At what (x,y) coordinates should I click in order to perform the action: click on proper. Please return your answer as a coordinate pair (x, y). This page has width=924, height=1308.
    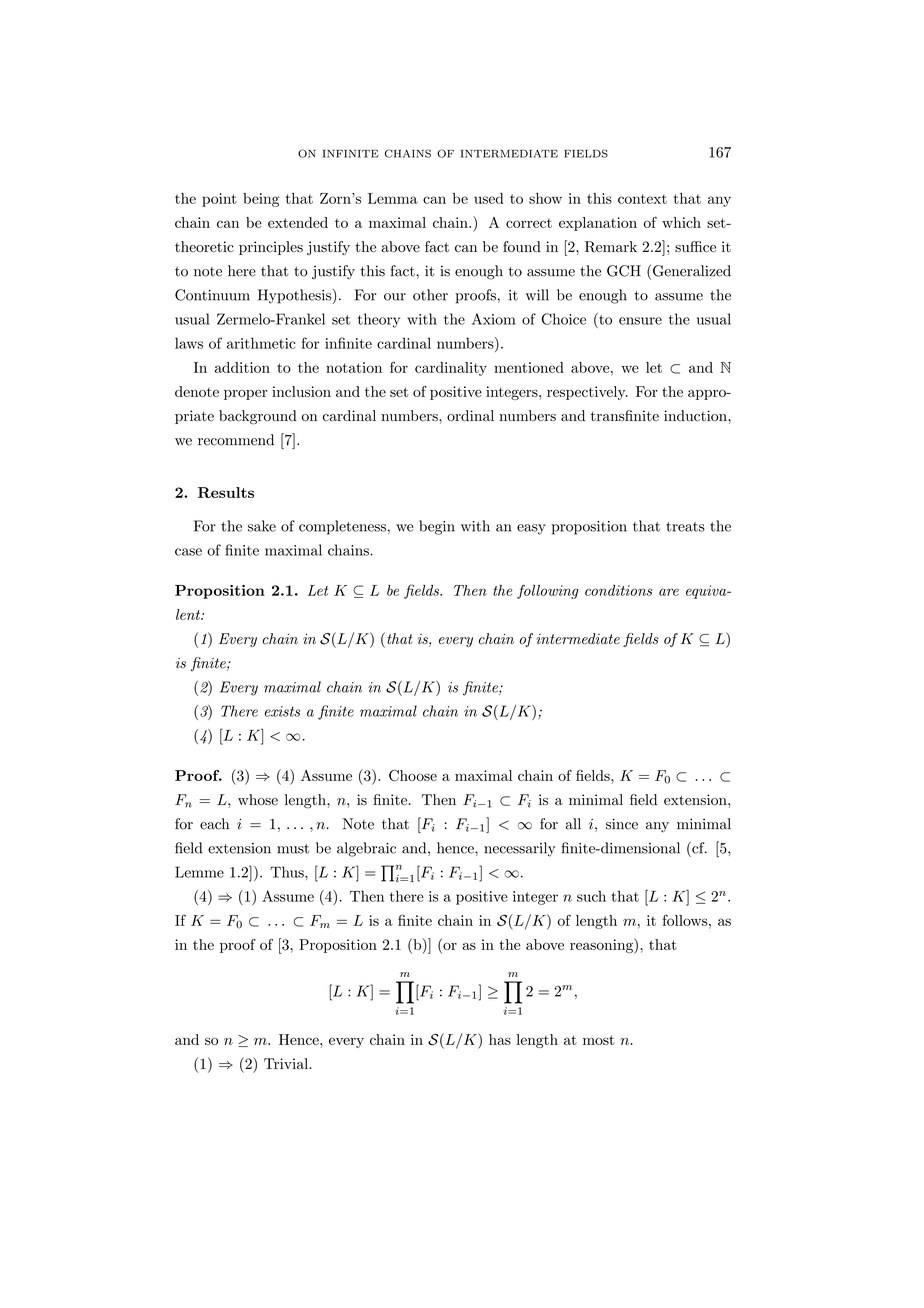
    Looking at the image, I should click on (246, 395).
